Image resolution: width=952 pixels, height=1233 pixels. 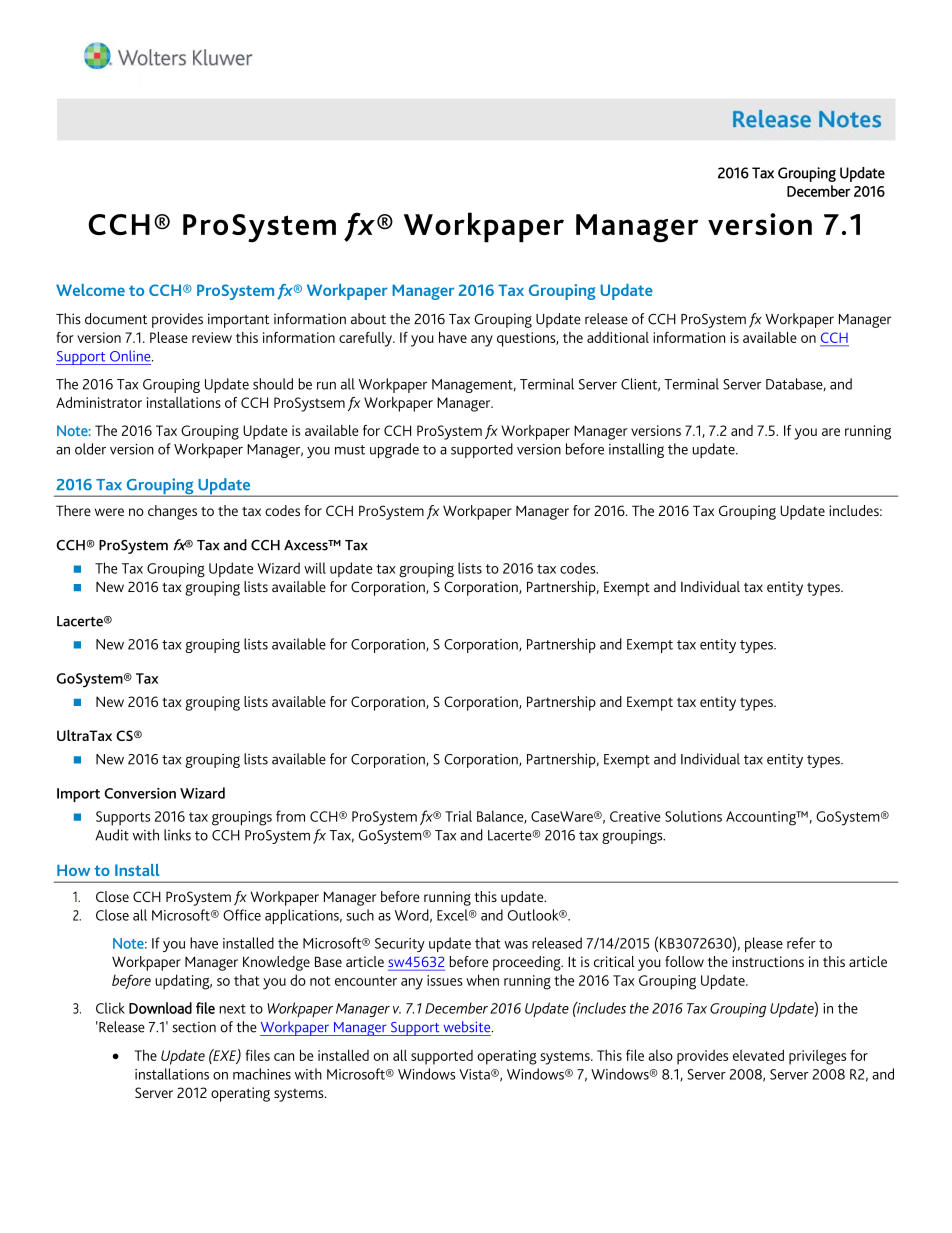 What do you see at coordinates (315, 568) in the screenshot?
I see `will` at bounding box center [315, 568].
